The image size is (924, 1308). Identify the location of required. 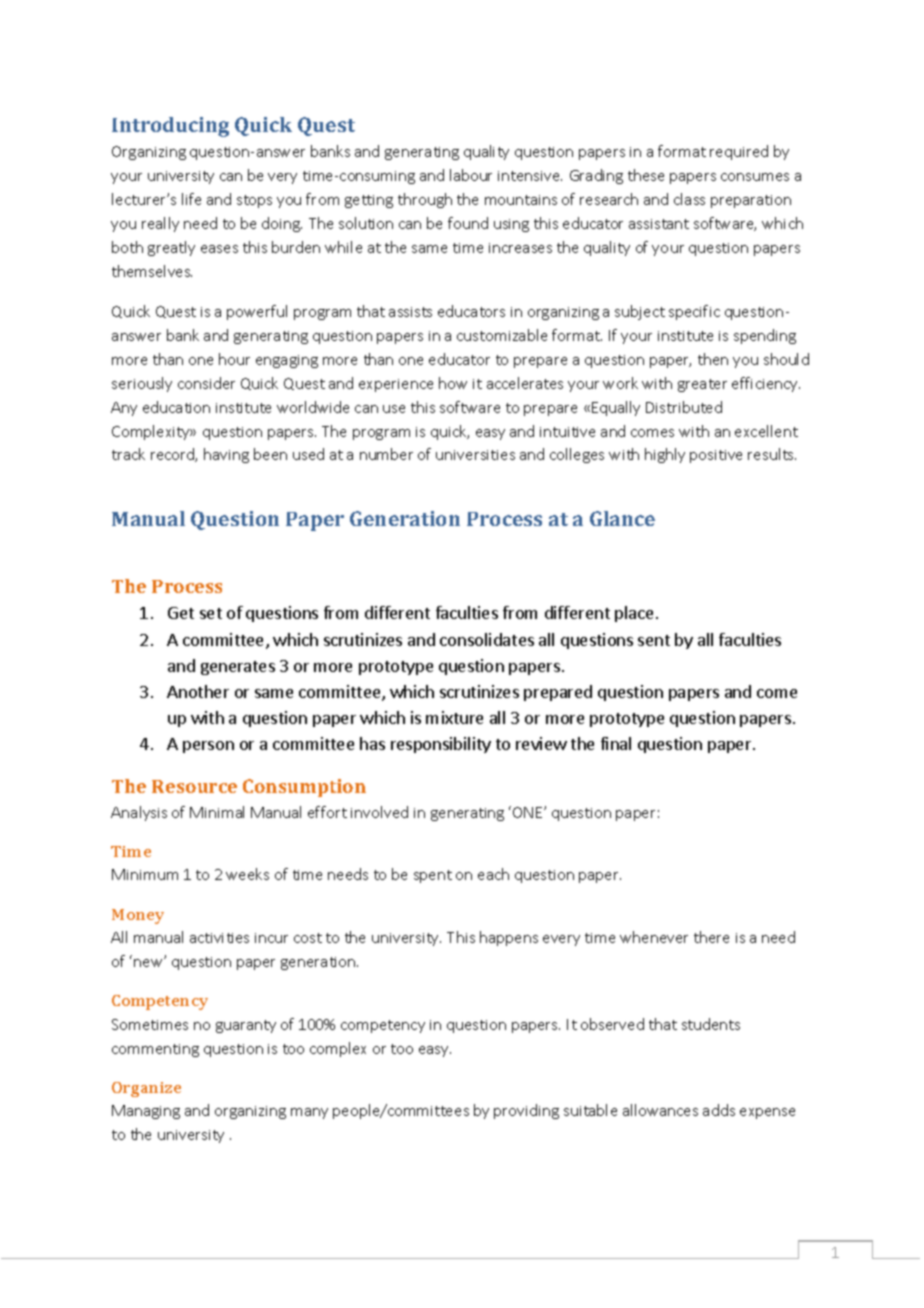
(739, 152).
